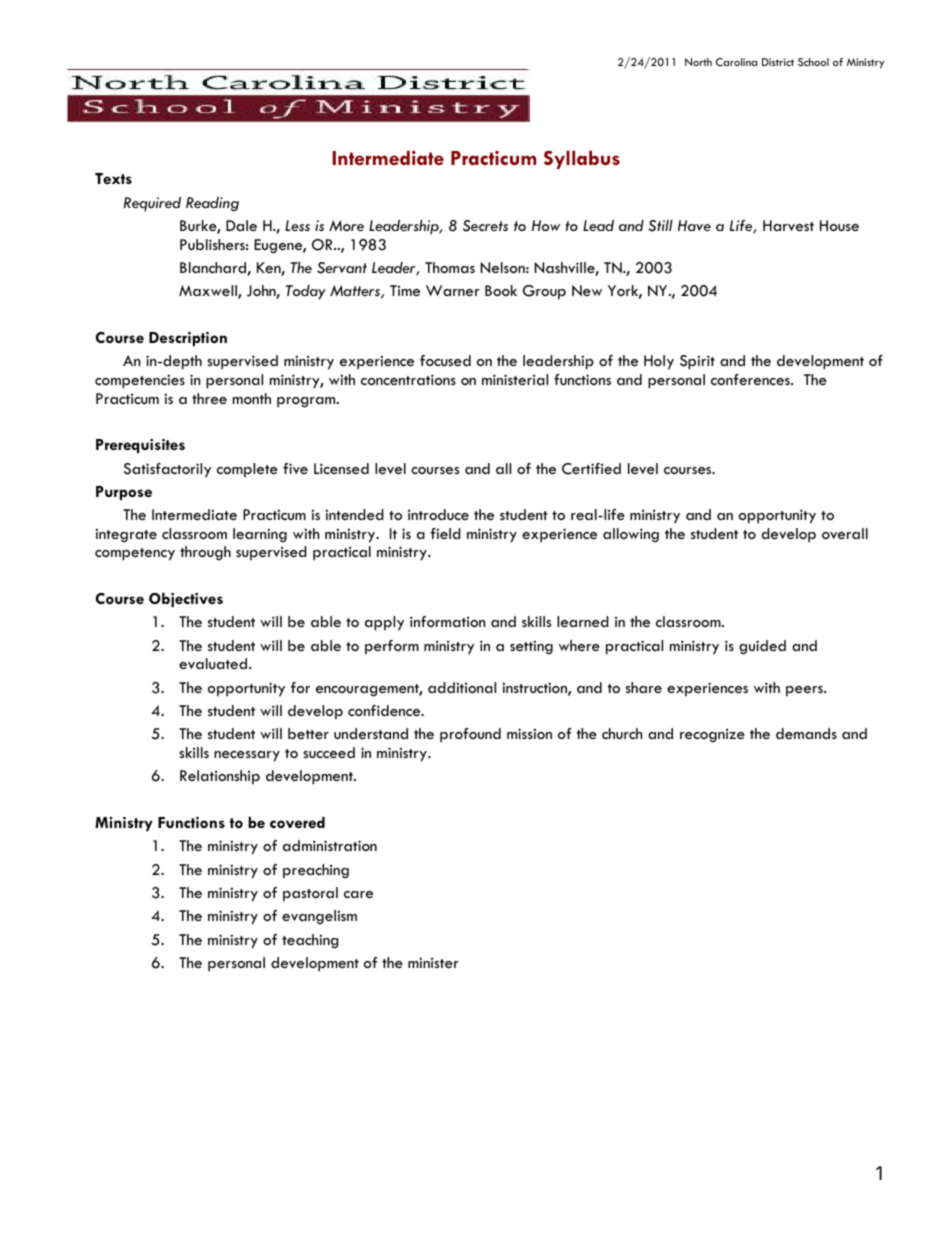 The image size is (952, 1233). Describe the element at coordinates (845, 533) in the screenshot. I see `overall` at that location.
